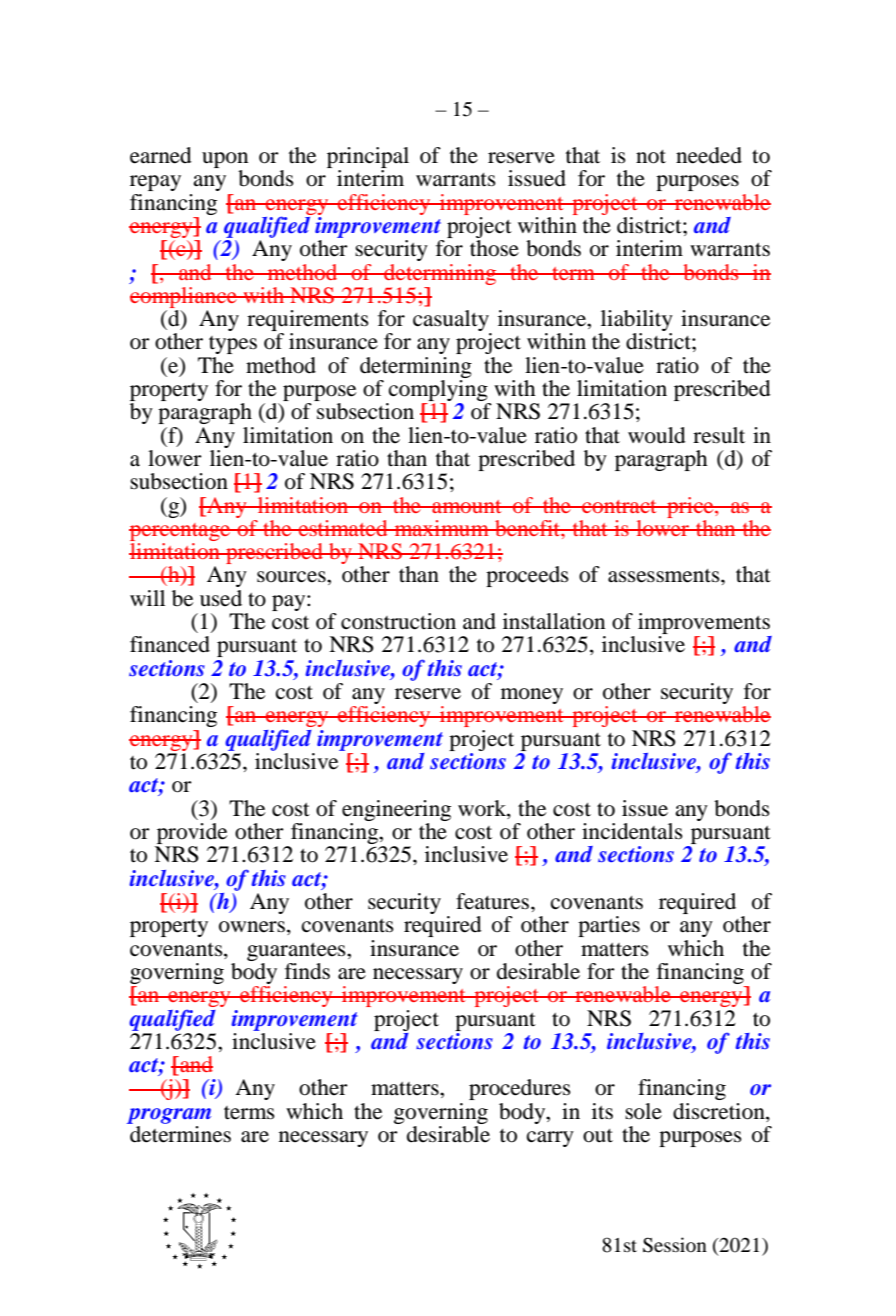 The width and height of the document is (896, 1316). I want to click on complying, so click(438, 392).
